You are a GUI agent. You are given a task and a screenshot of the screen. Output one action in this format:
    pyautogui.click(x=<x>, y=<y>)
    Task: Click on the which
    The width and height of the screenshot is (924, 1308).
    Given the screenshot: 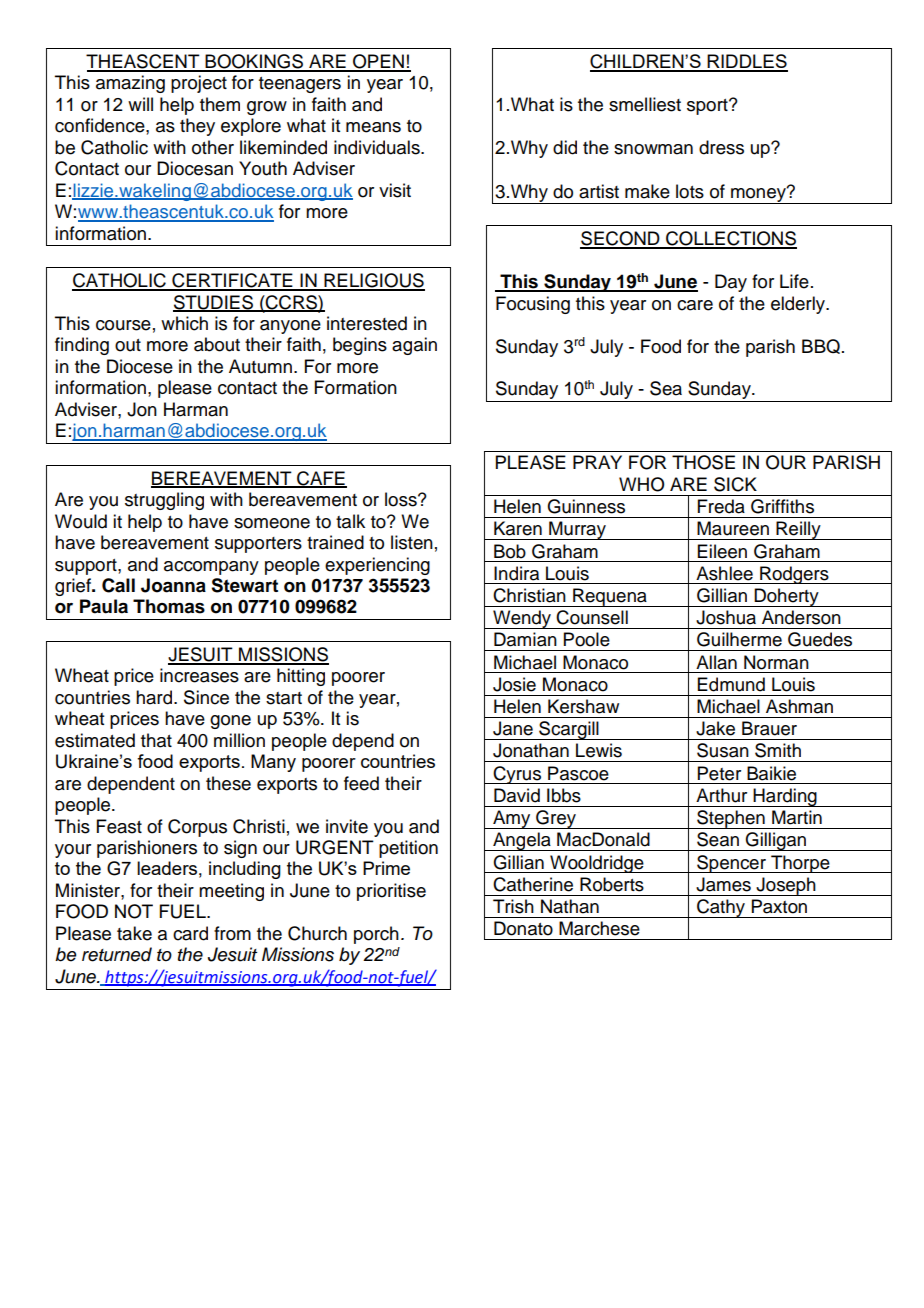 What is the action you would take?
    pyautogui.click(x=184, y=323)
